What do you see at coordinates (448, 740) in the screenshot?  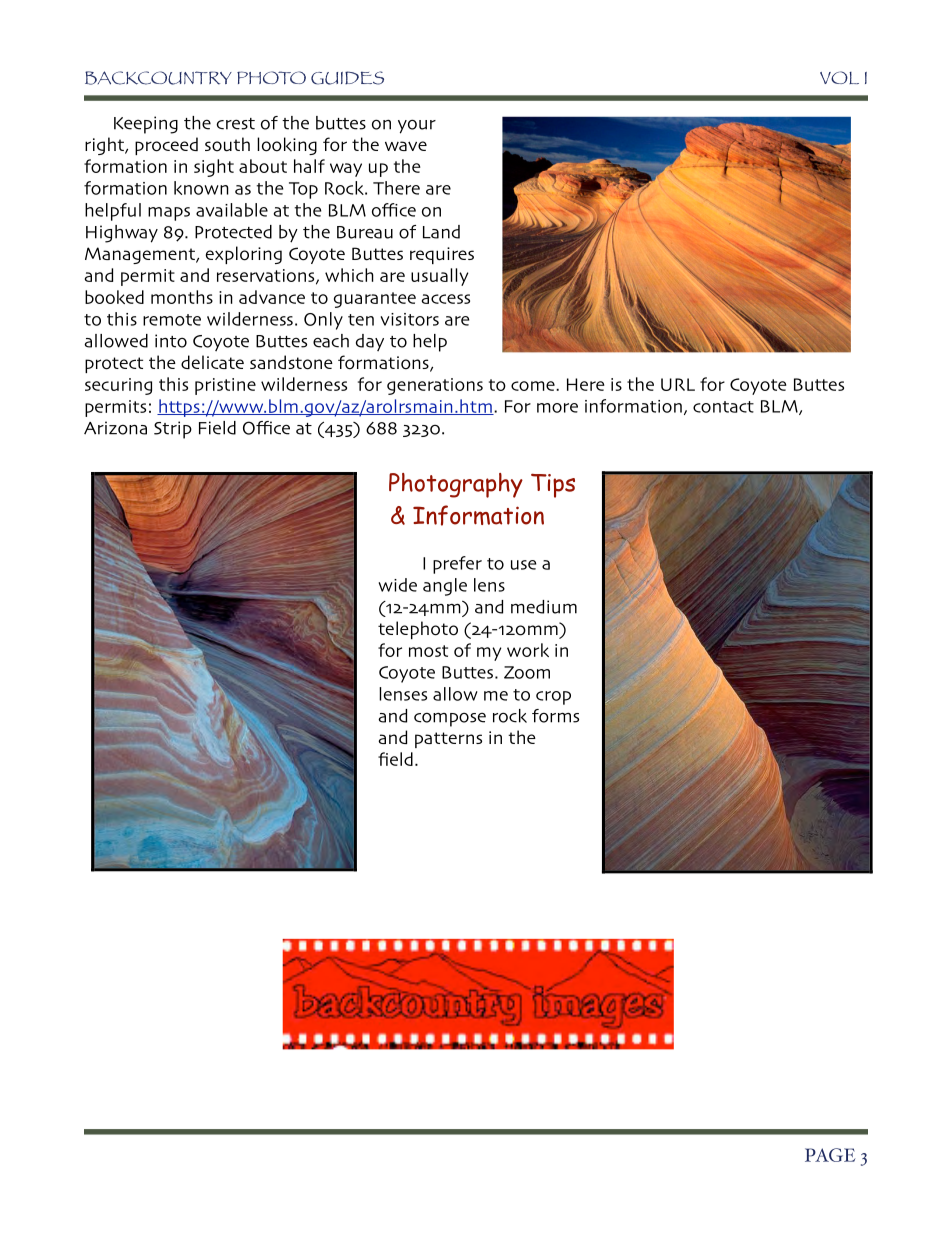 I see `patterns` at bounding box center [448, 740].
